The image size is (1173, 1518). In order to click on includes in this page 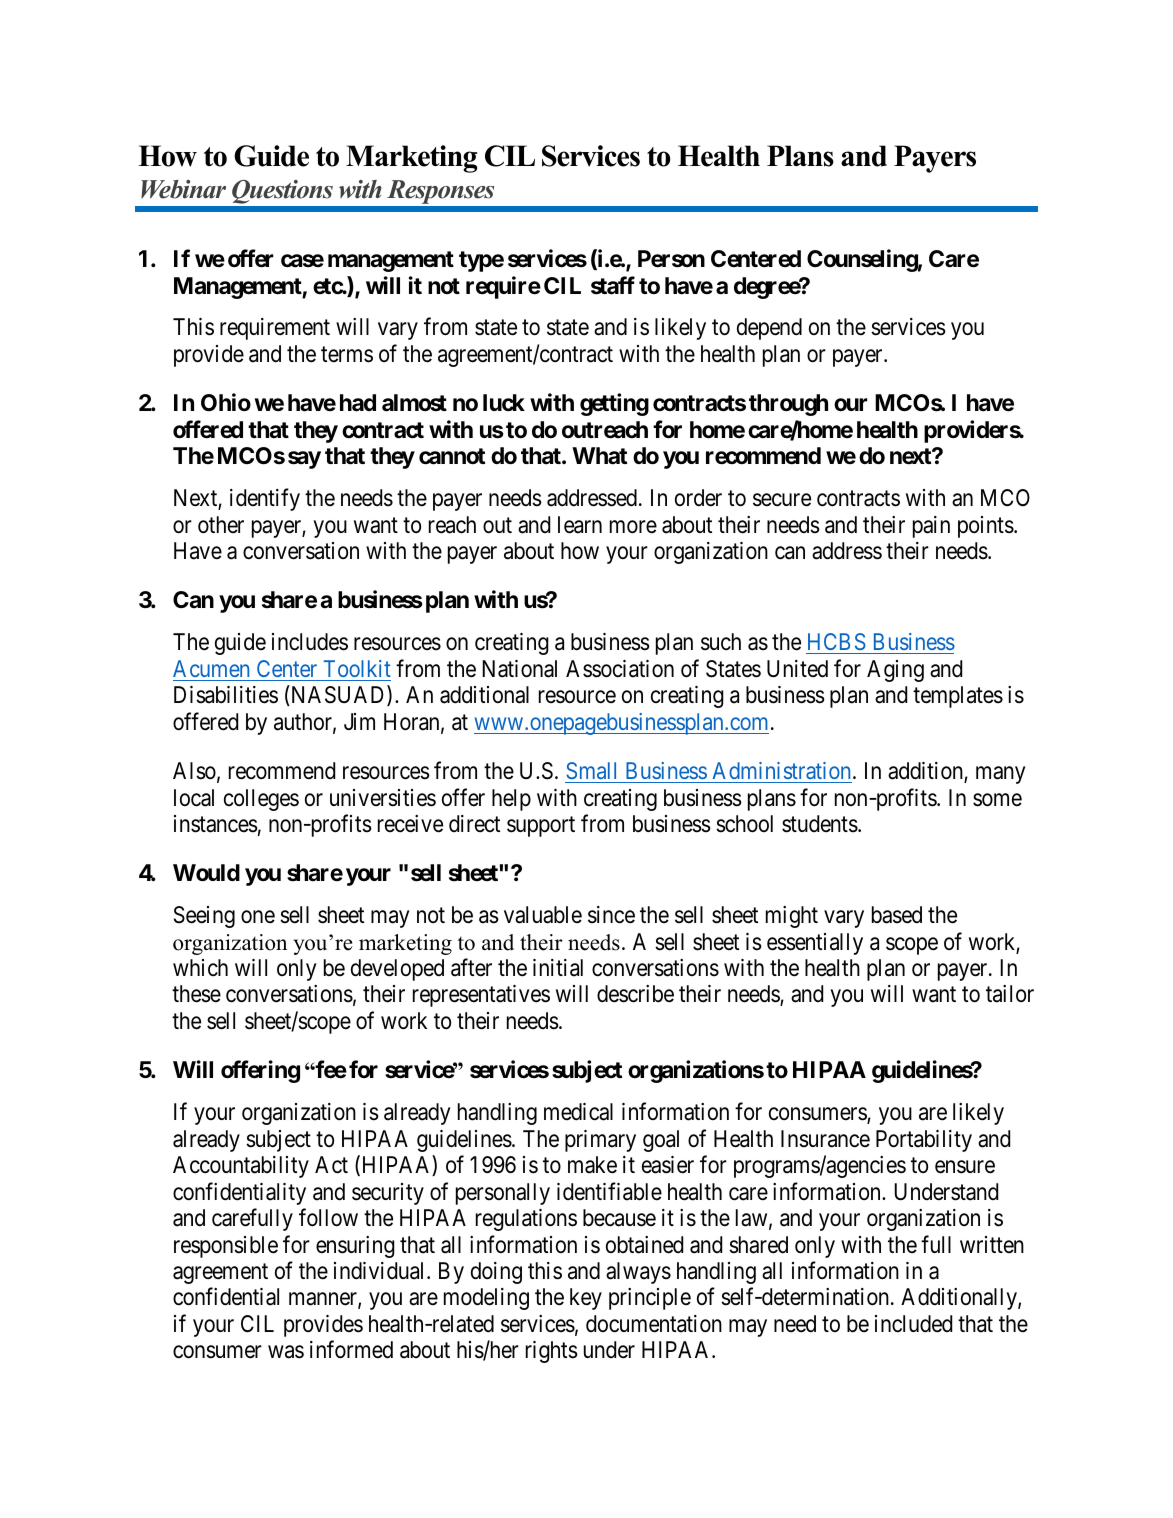, I will do `click(310, 642)`.
